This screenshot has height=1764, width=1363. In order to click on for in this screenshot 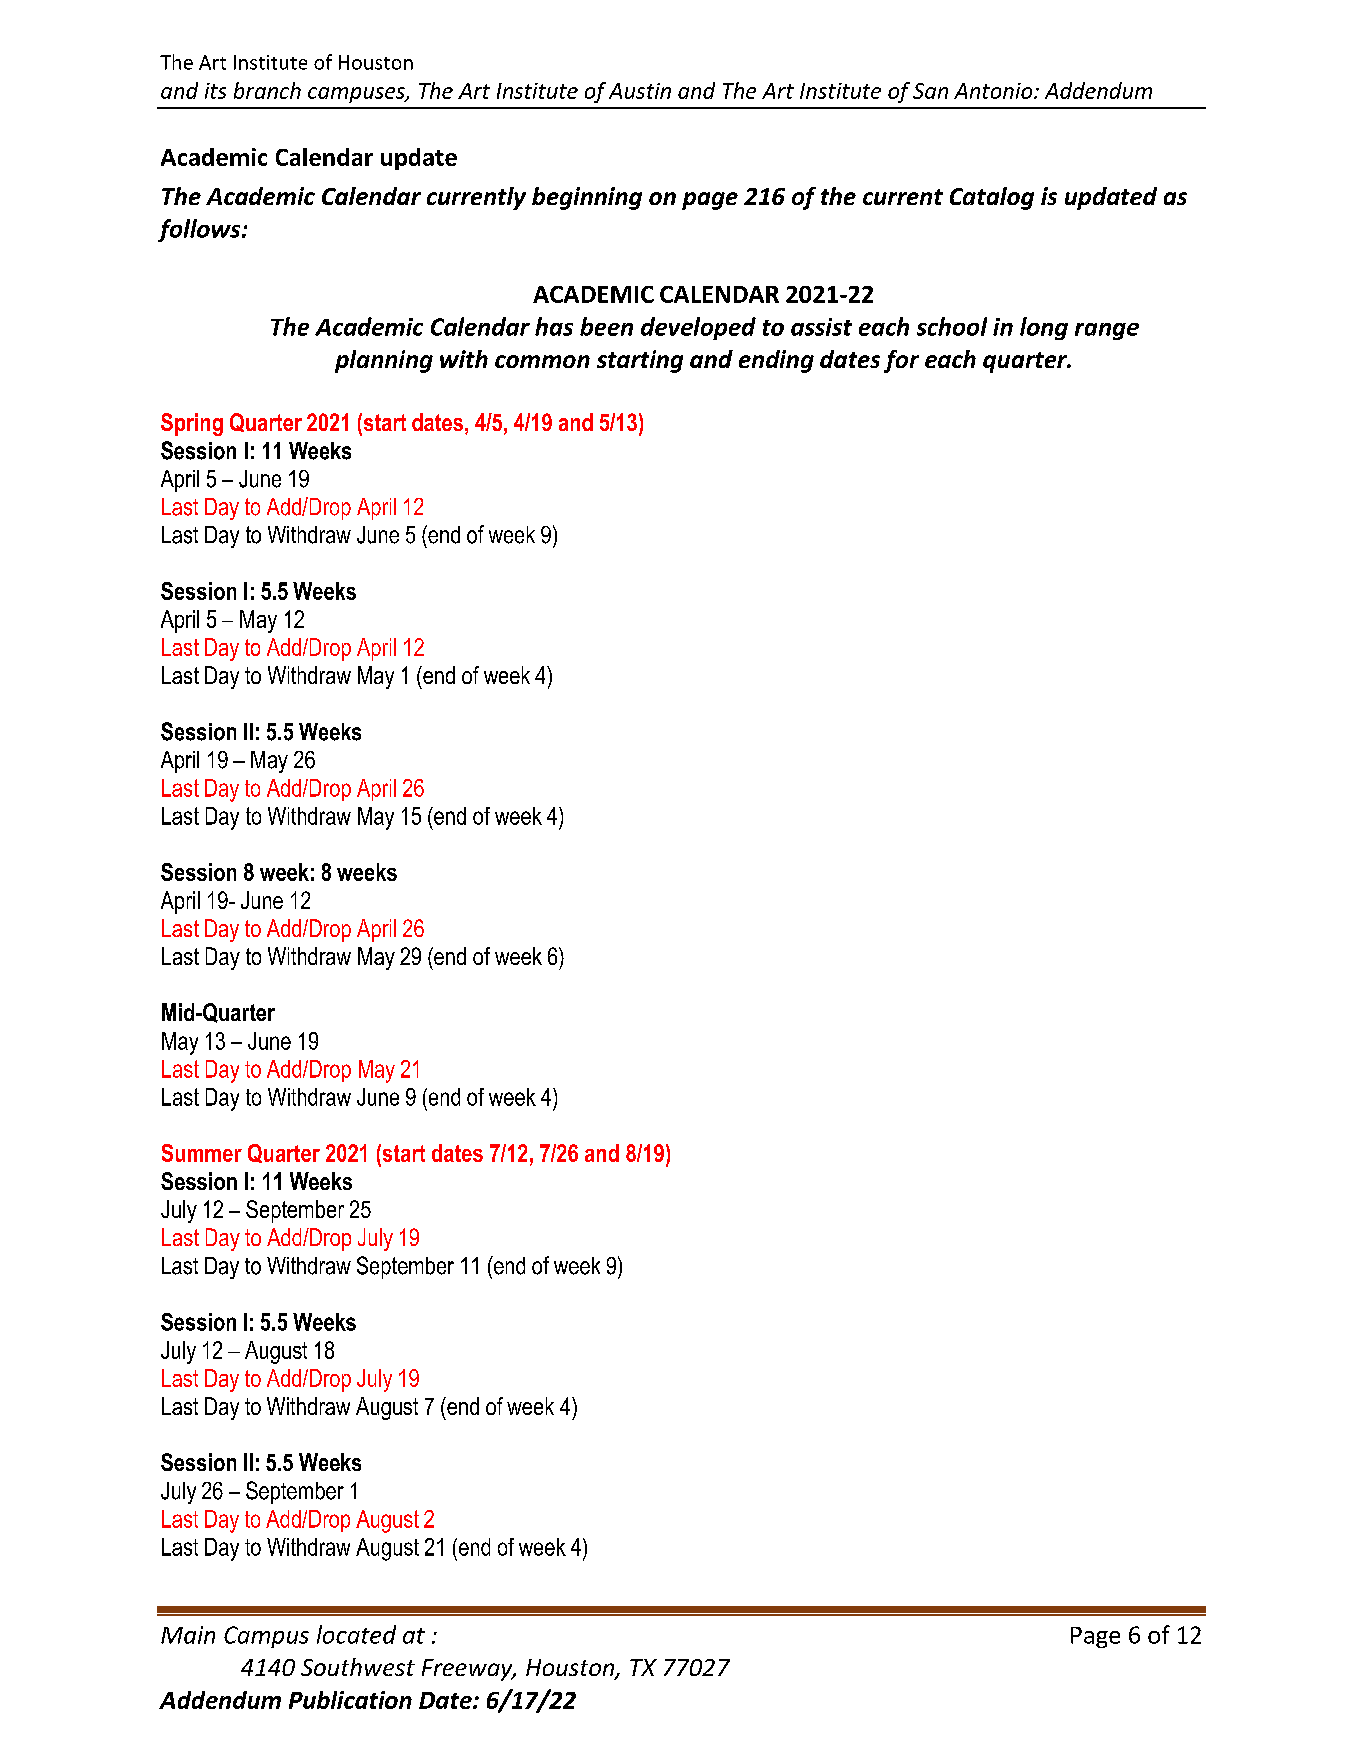, I will do `click(901, 361)`.
